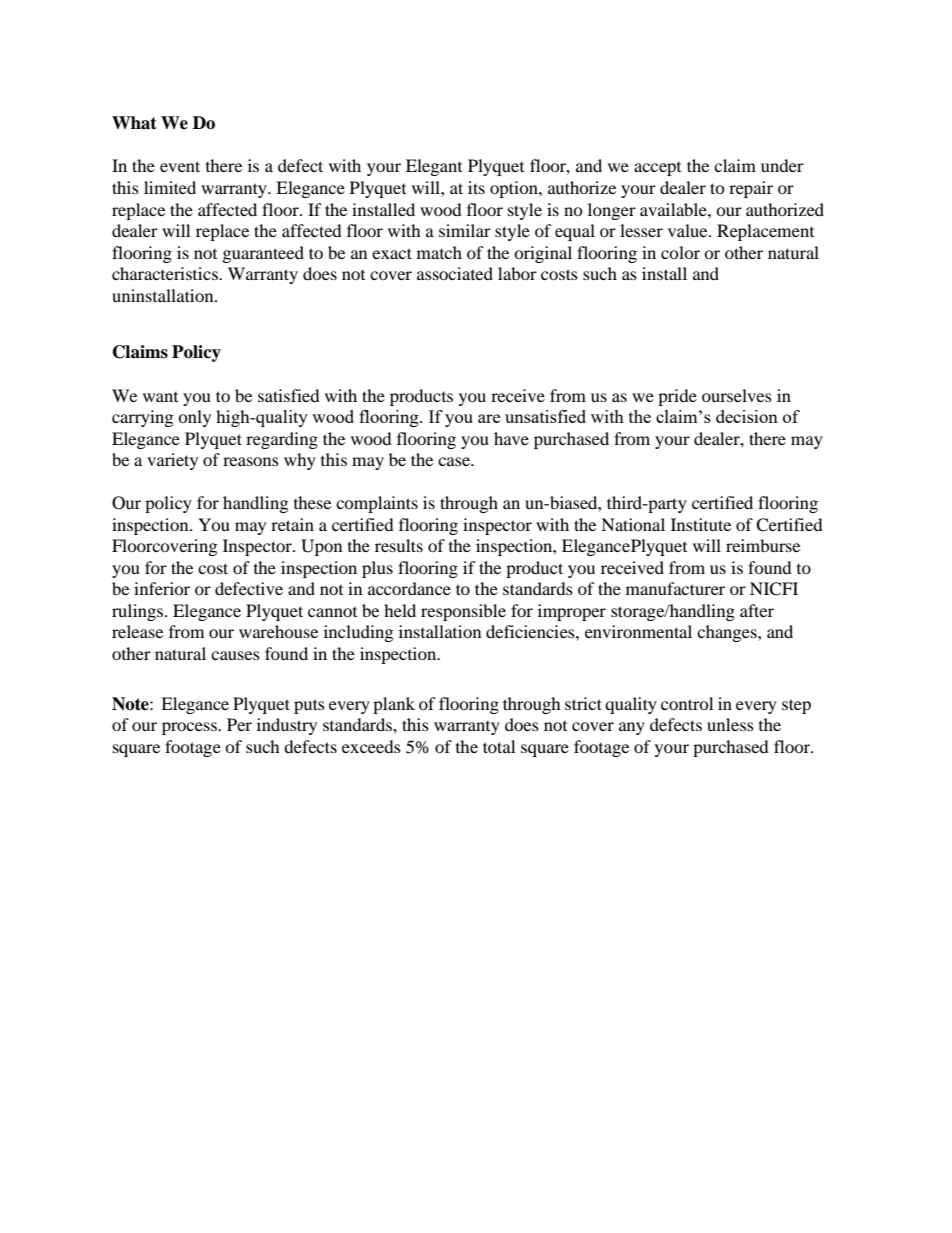 This document has height=1233, width=952. I want to click on reasons, so click(251, 461).
